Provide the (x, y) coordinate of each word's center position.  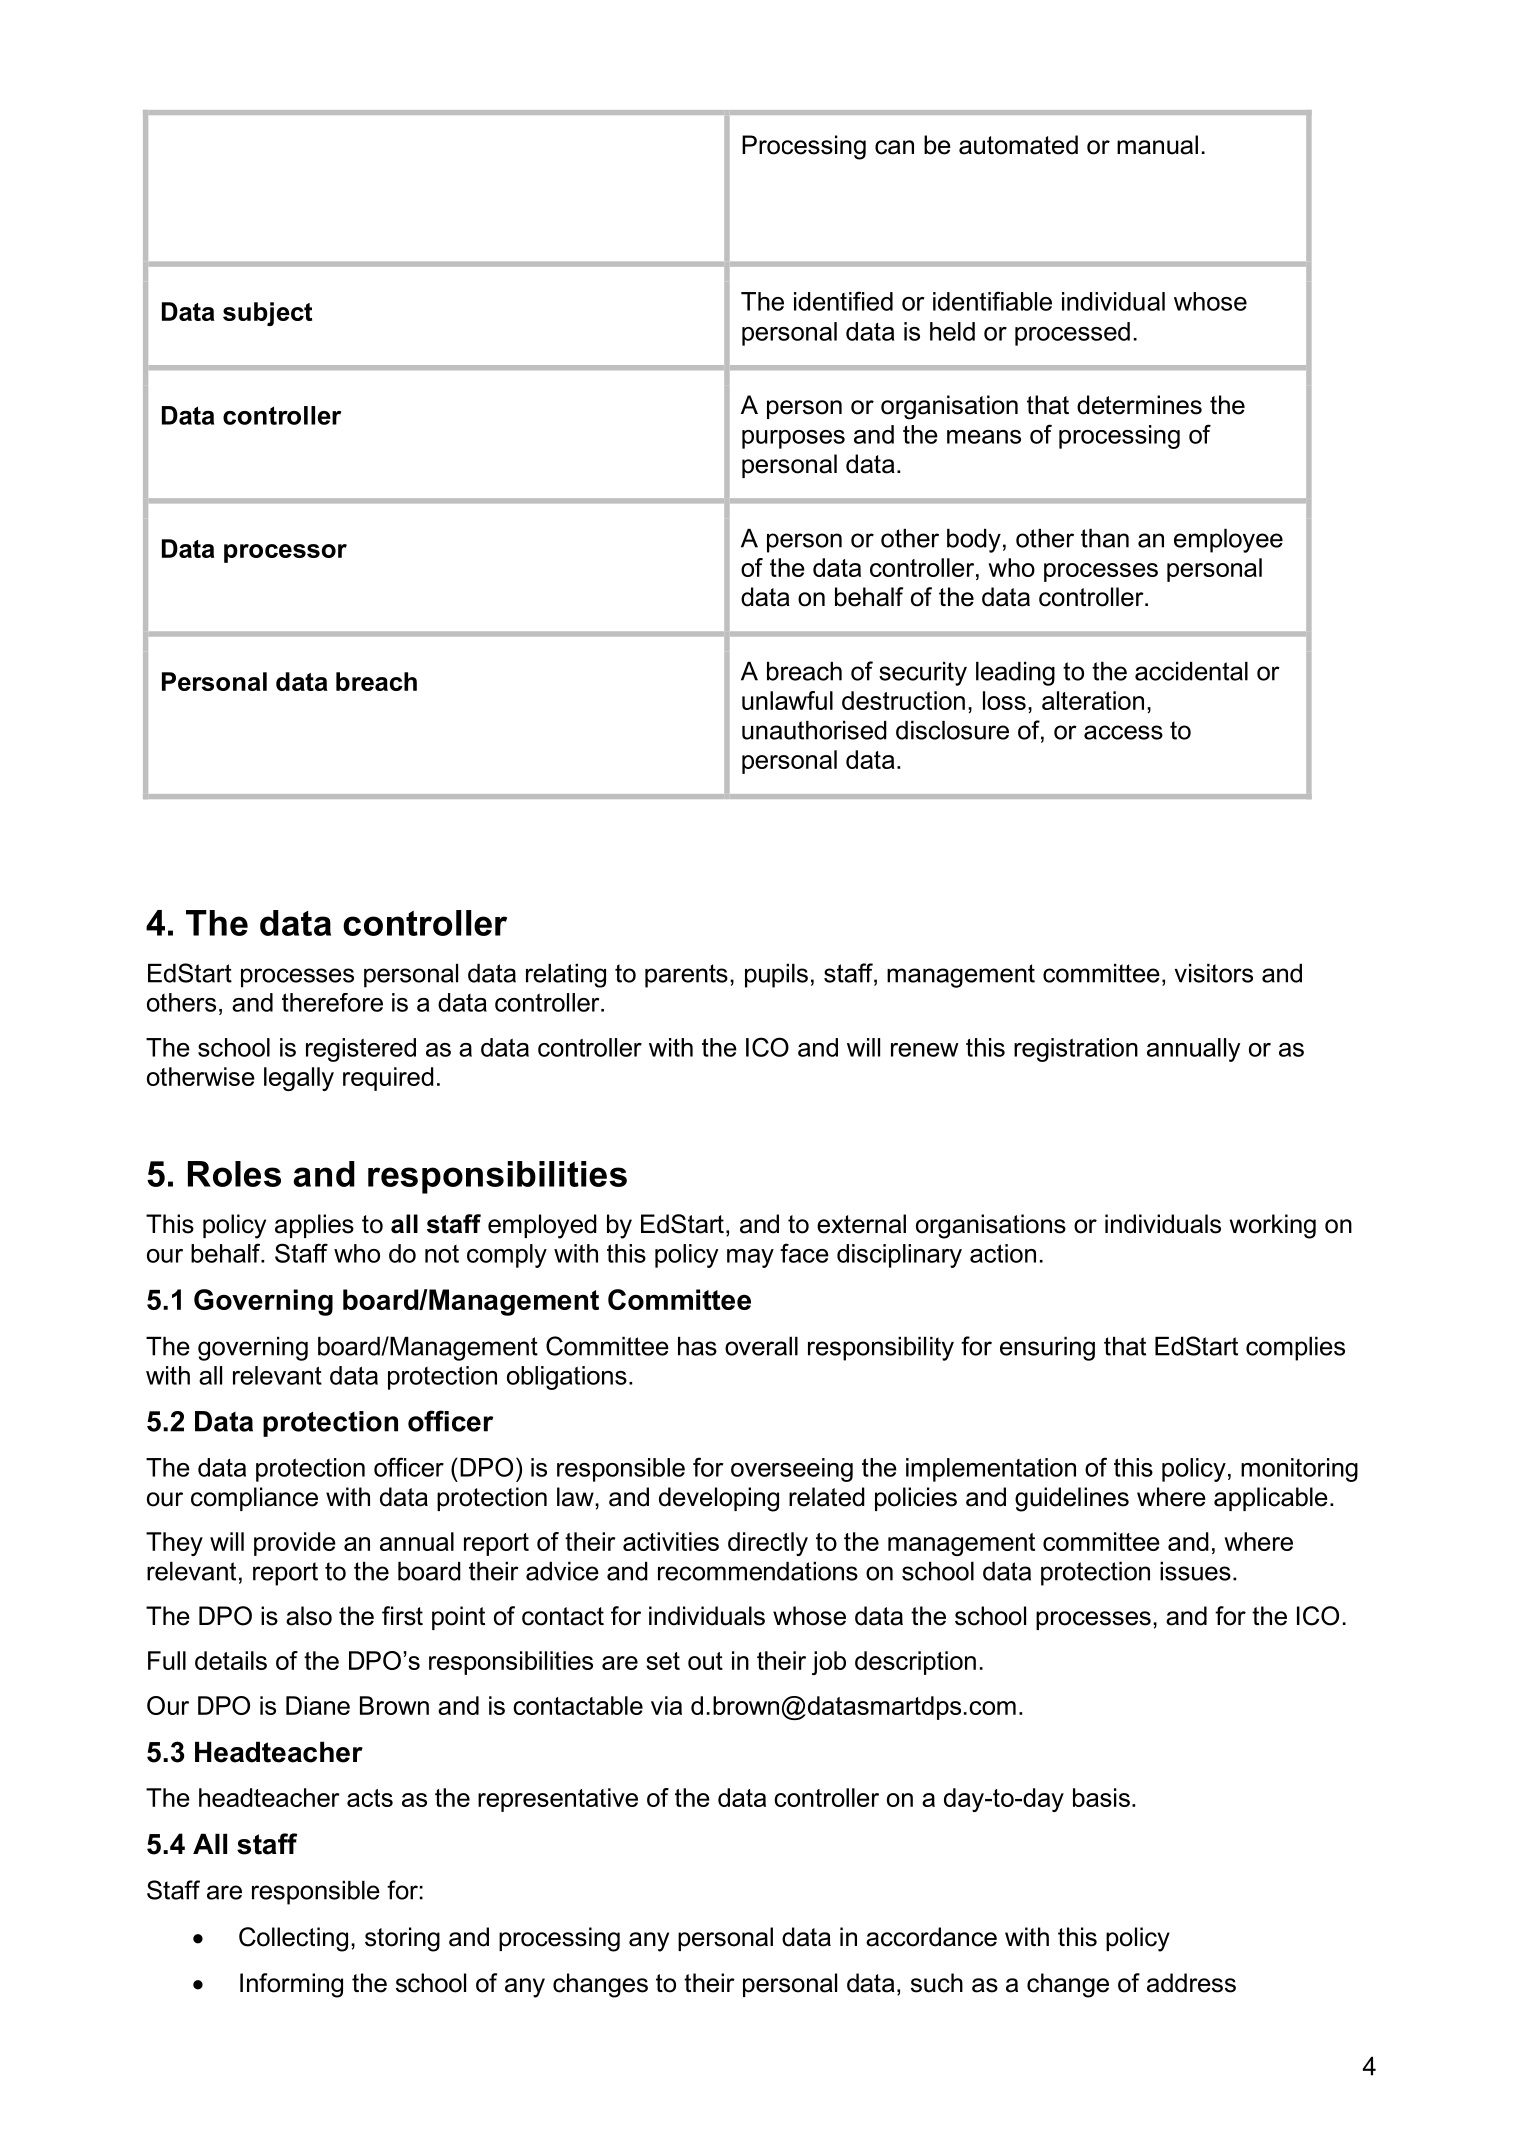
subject (267, 314)
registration (1076, 1050)
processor (285, 553)
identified (843, 301)
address (1191, 1983)
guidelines (1072, 1499)
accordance (931, 1937)
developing (719, 1499)
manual (1157, 145)
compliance (254, 1499)
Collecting (293, 1939)
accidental (1191, 671)
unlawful (787, 700)
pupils (776, 976)
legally (299, 1079)
